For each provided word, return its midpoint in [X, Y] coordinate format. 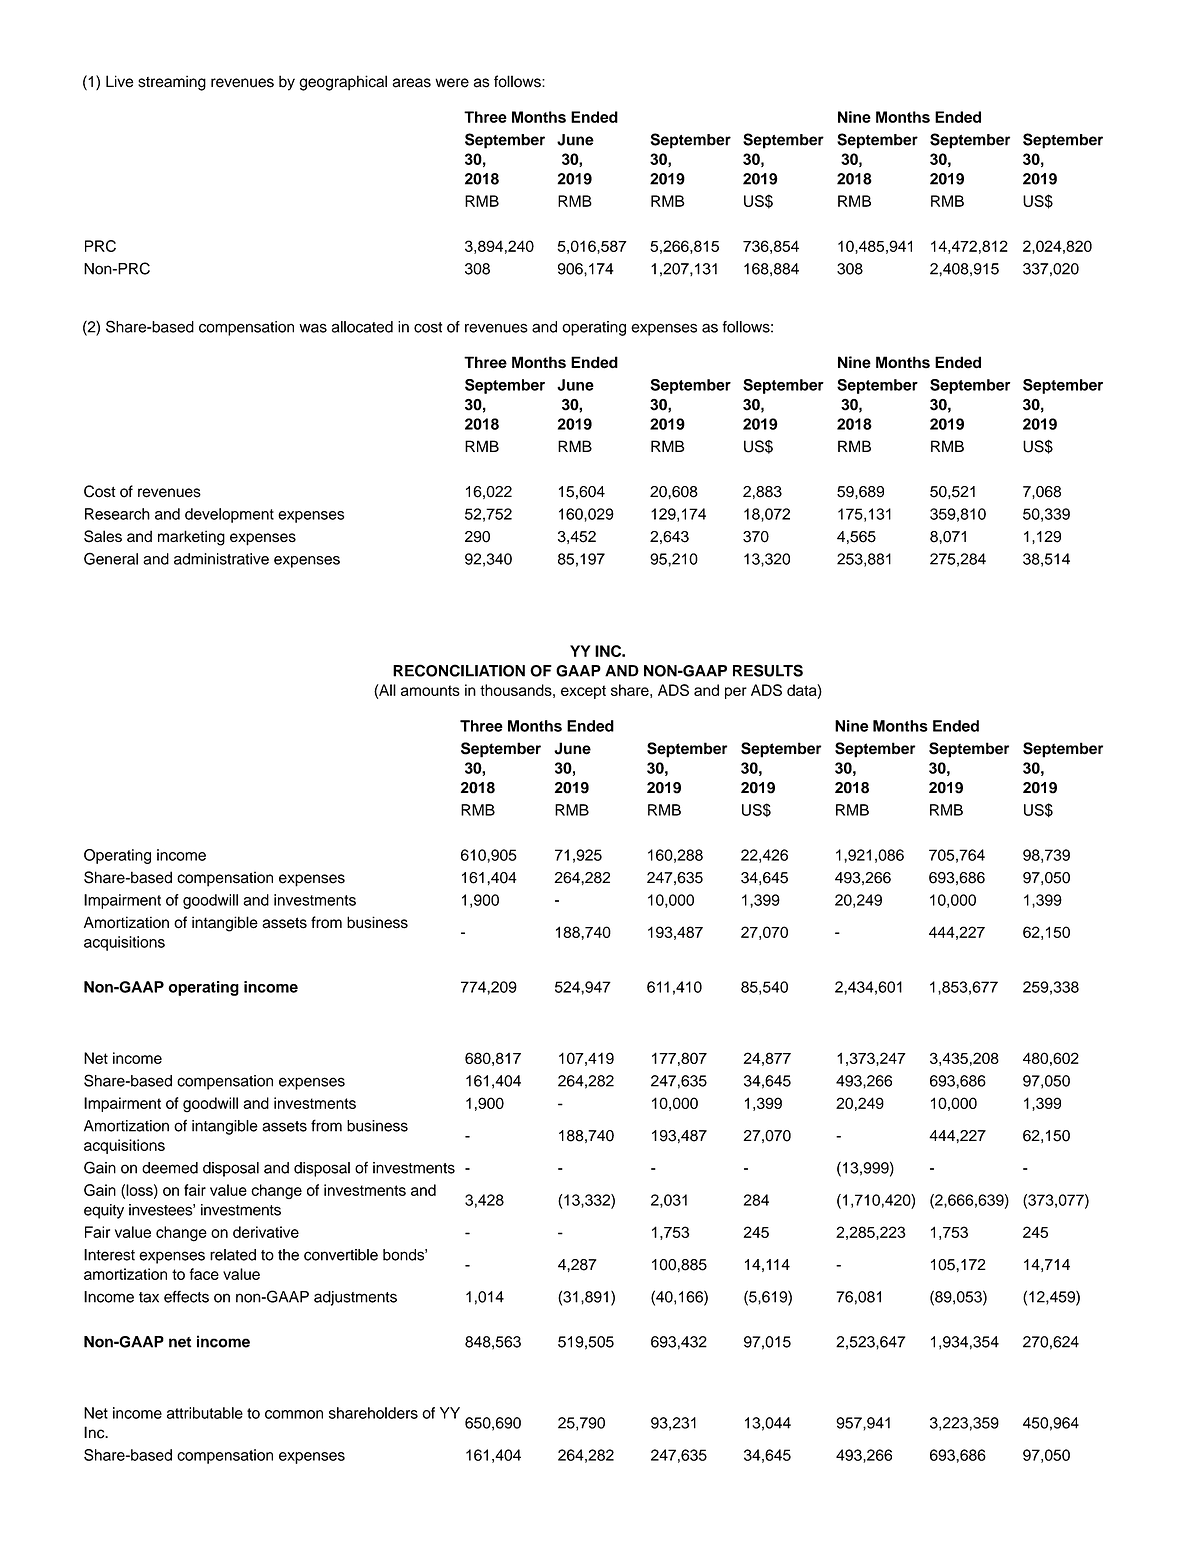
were [452, 83]
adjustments [355, 1298]
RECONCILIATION [459, 670]
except [583, 692]
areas [411, 83]
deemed [170, 1168]
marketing [191, 538]
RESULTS [768, 670]
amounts [430, 690]
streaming [172, 83]
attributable [205, 1413]
